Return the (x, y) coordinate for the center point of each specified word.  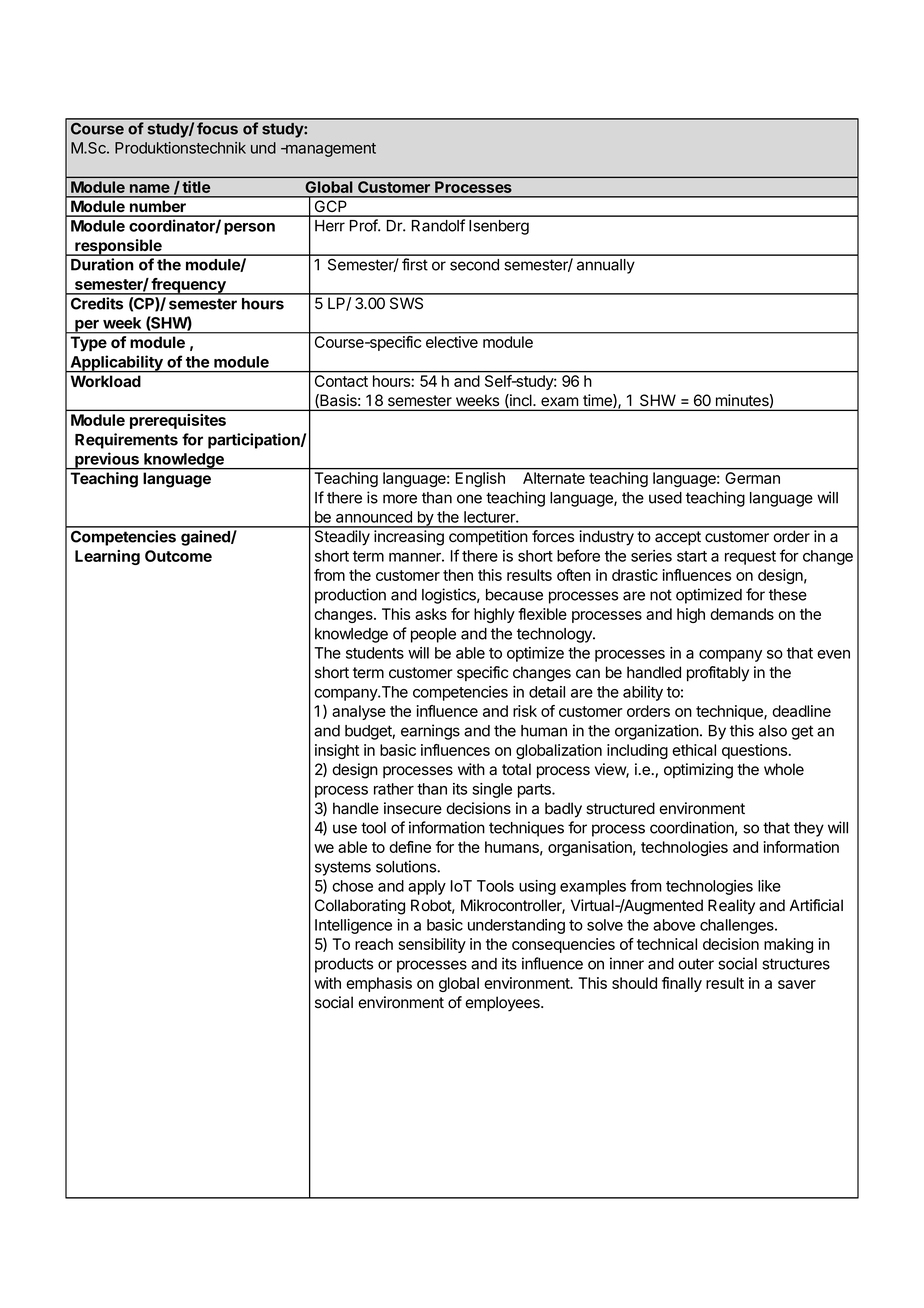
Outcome (178, 556)
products (344, 965)
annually (606, 266)
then (458, 575)
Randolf (438, 225)
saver (797, 984)
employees (503, 1004)
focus (217, 128)
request (750, 558)
